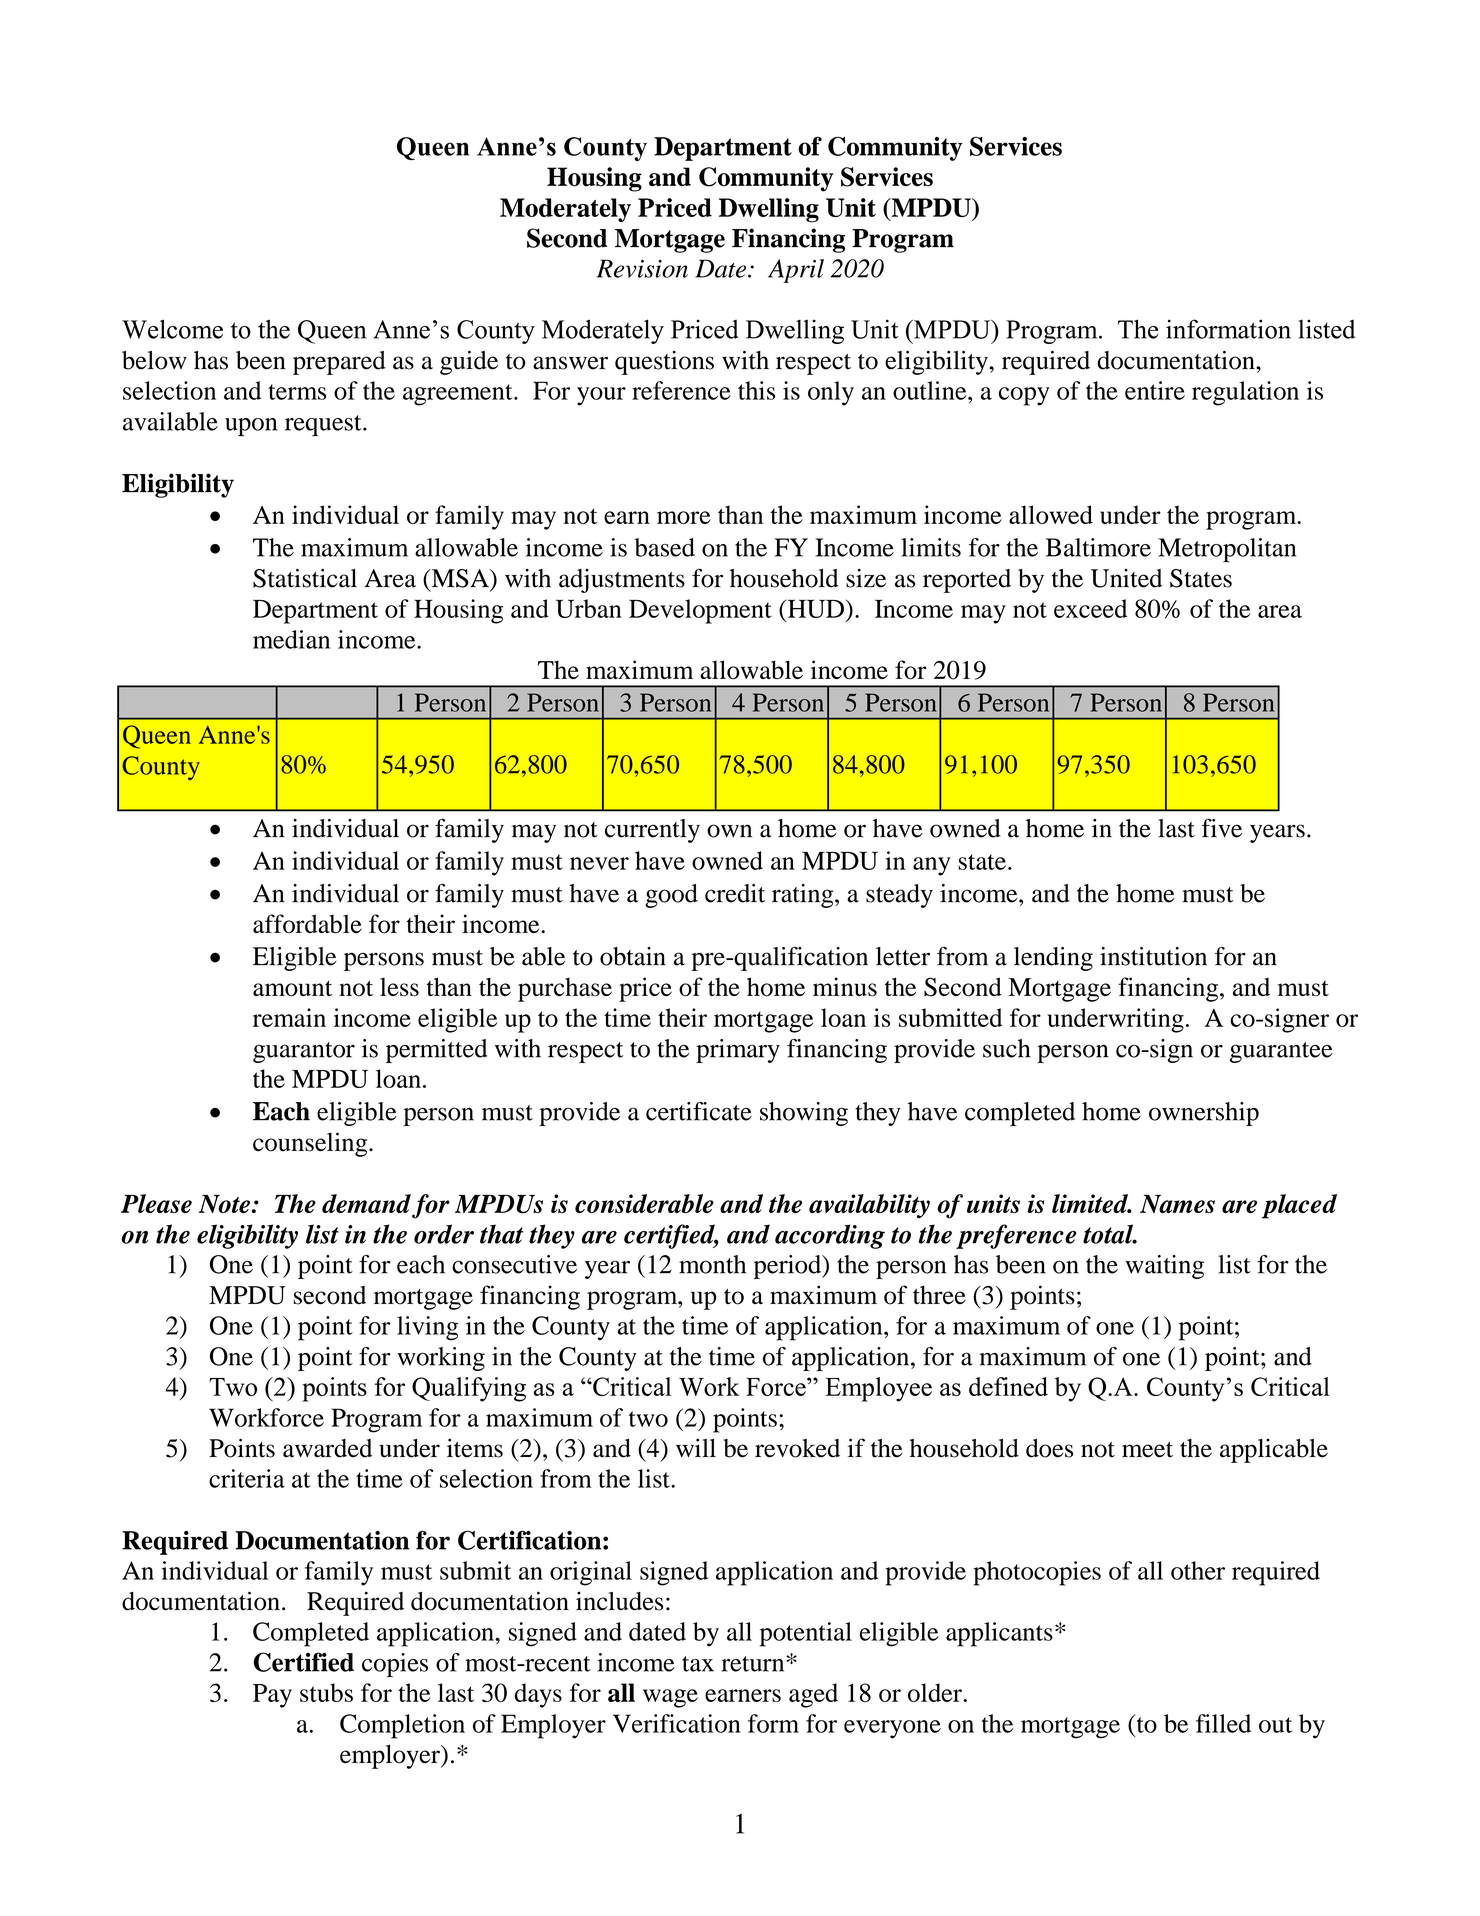  What do you see at coordinates (652, 831) in the page?
I see `currently` at bounding box center [652, 831].
